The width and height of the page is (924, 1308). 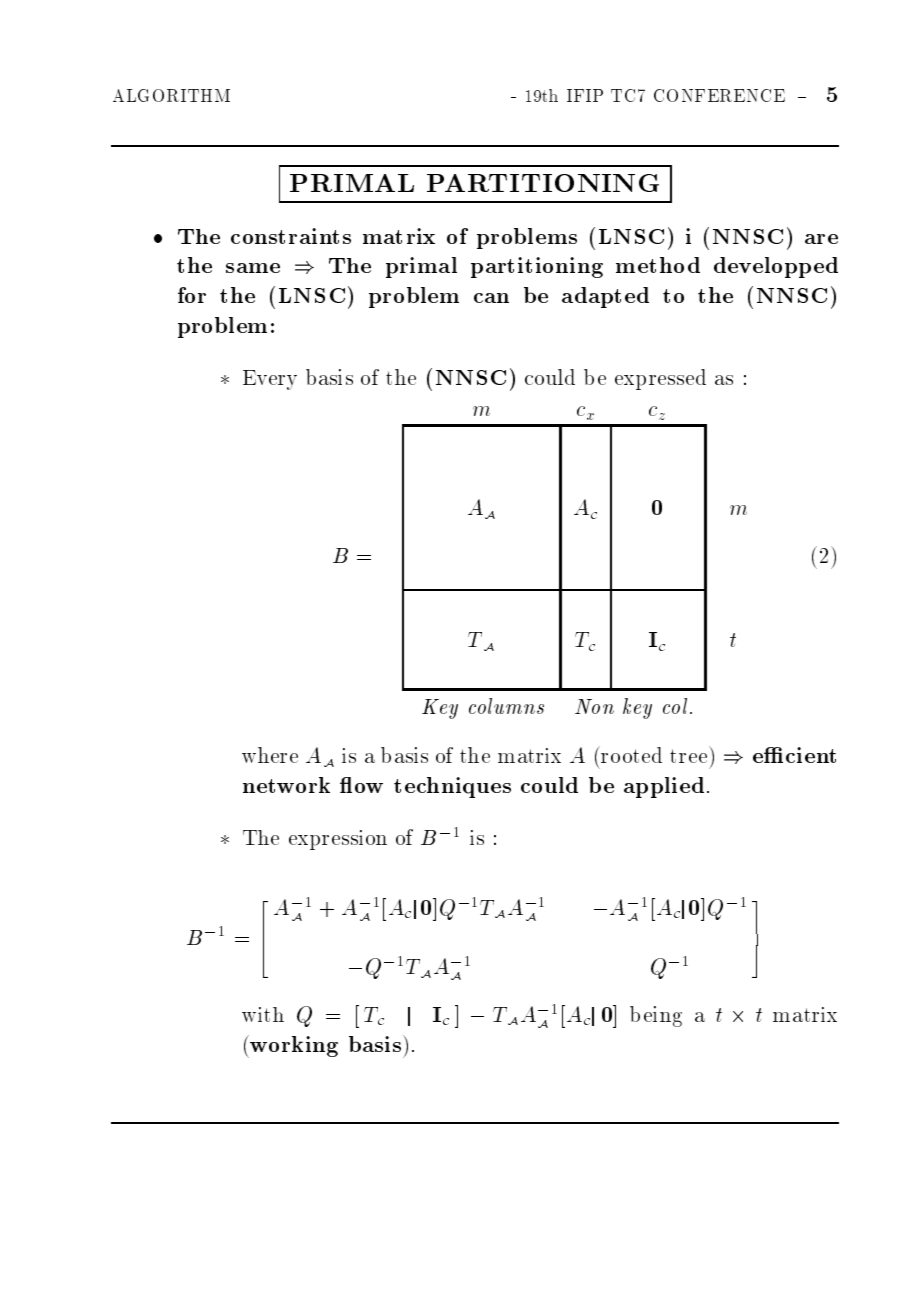 What do you see at coordinates (491, 298) in the page?
I see `can` at bounding box center [491, 298].
